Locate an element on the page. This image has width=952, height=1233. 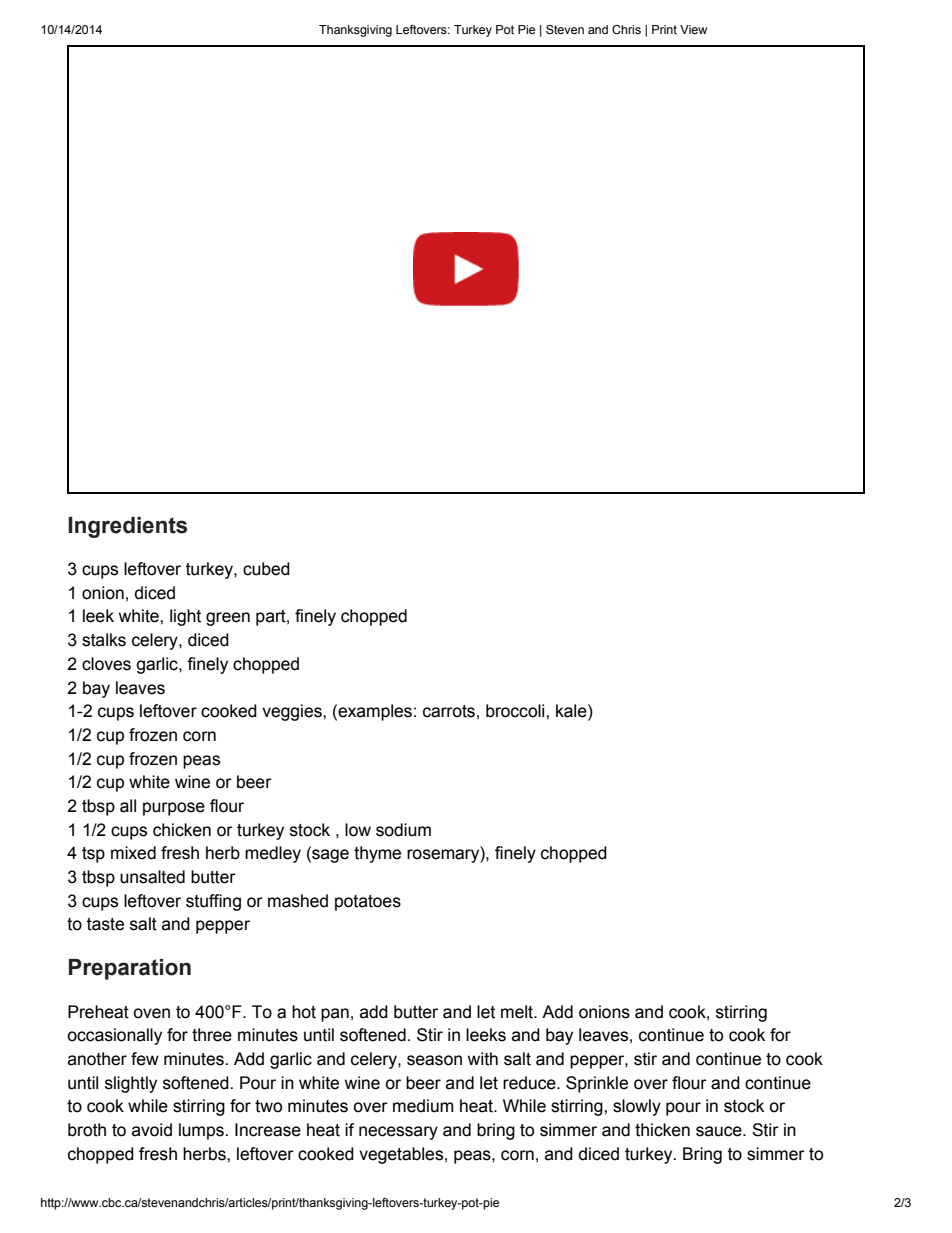
avoid is located at coordinates (152, 1130).
